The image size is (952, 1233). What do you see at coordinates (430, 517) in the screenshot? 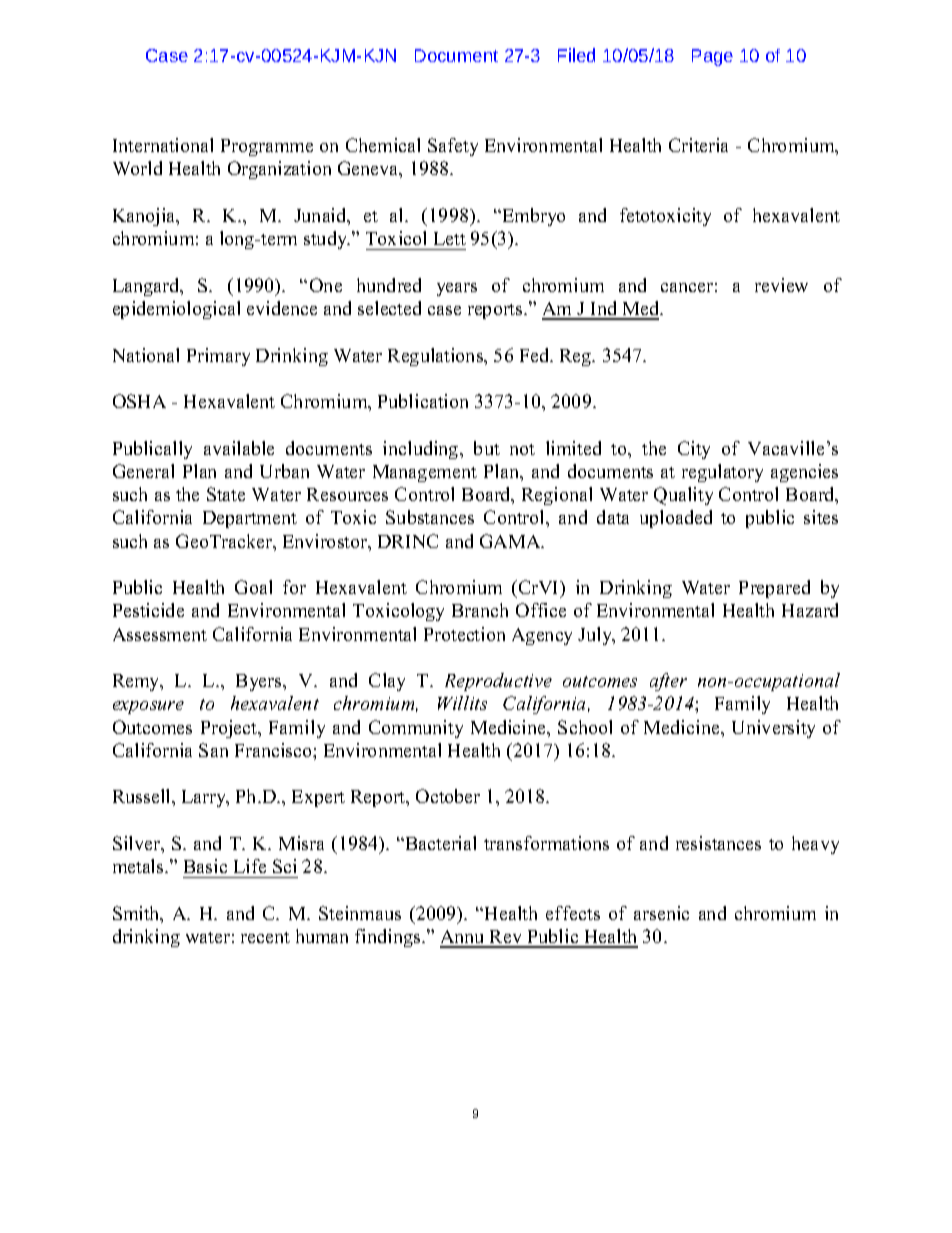
I see `Substances` at bounding box center [430, 517].
